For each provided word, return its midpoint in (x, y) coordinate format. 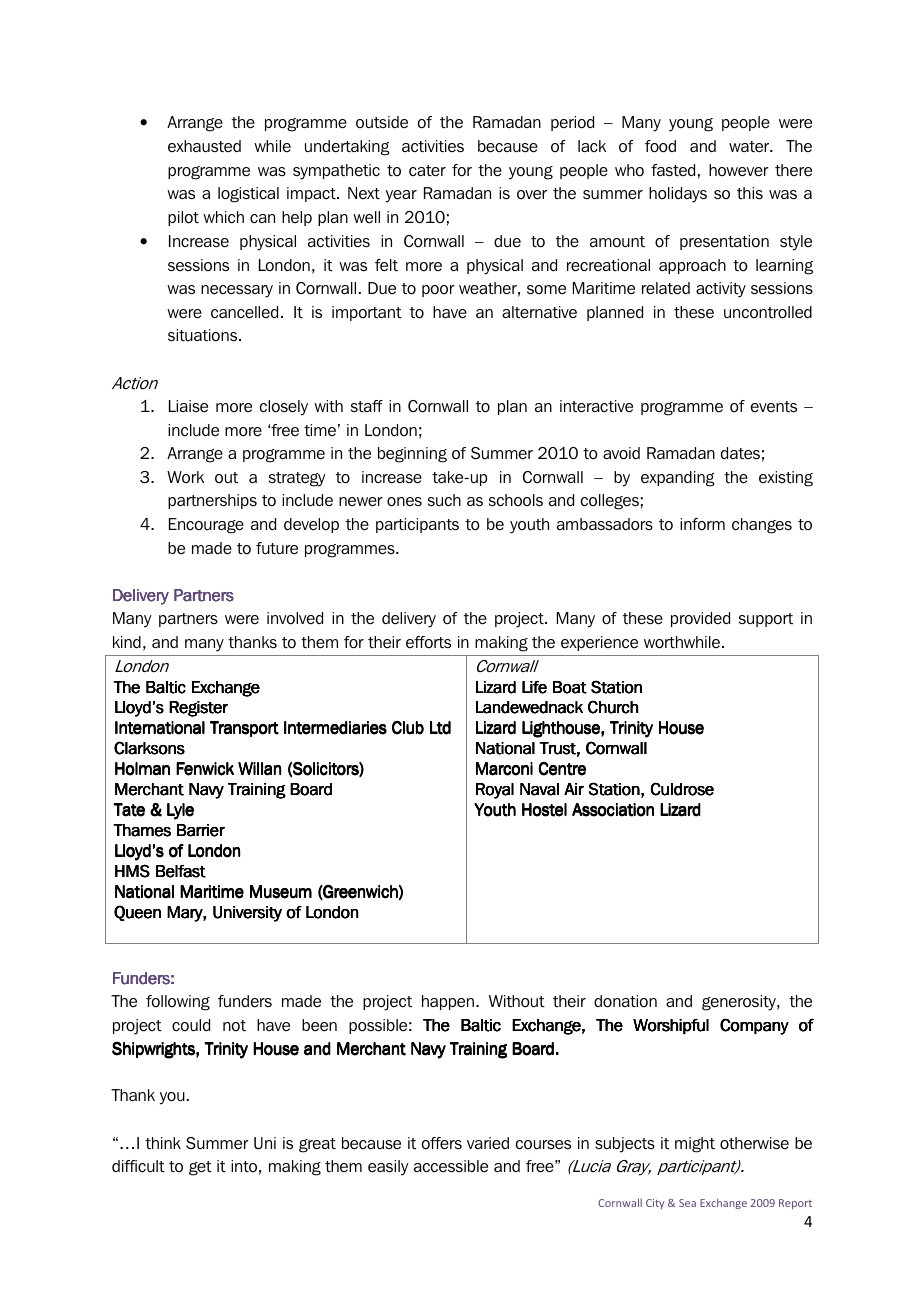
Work (185, 477)
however (739, 170)
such (444, 500)
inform (702, 524)
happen (448, 1002)
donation (625, 1001)
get (200, 1168)
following (178, 1003)
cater (427, 171)
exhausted (204, 146)
